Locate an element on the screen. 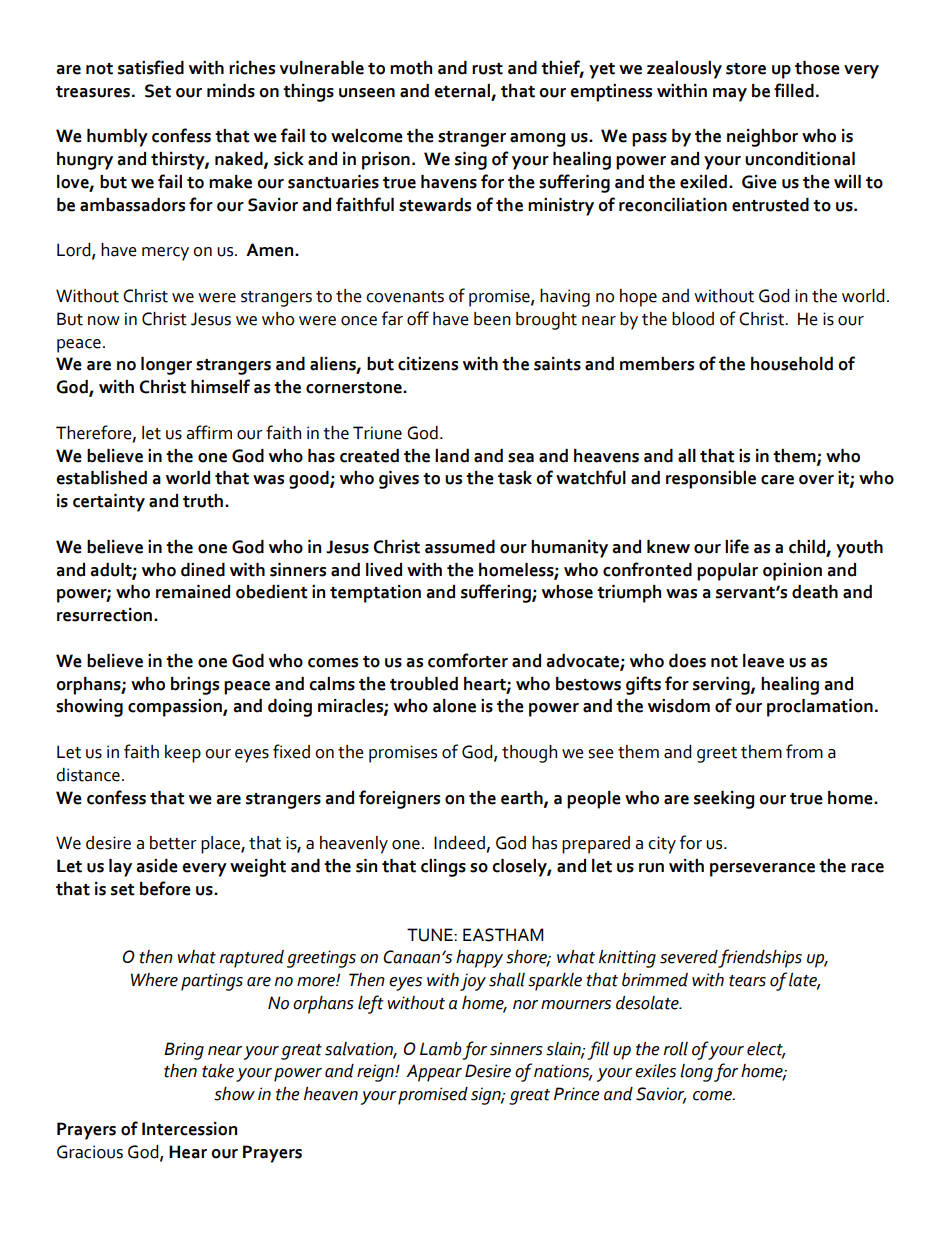  Appear is located at coordinates (434, 1073).
